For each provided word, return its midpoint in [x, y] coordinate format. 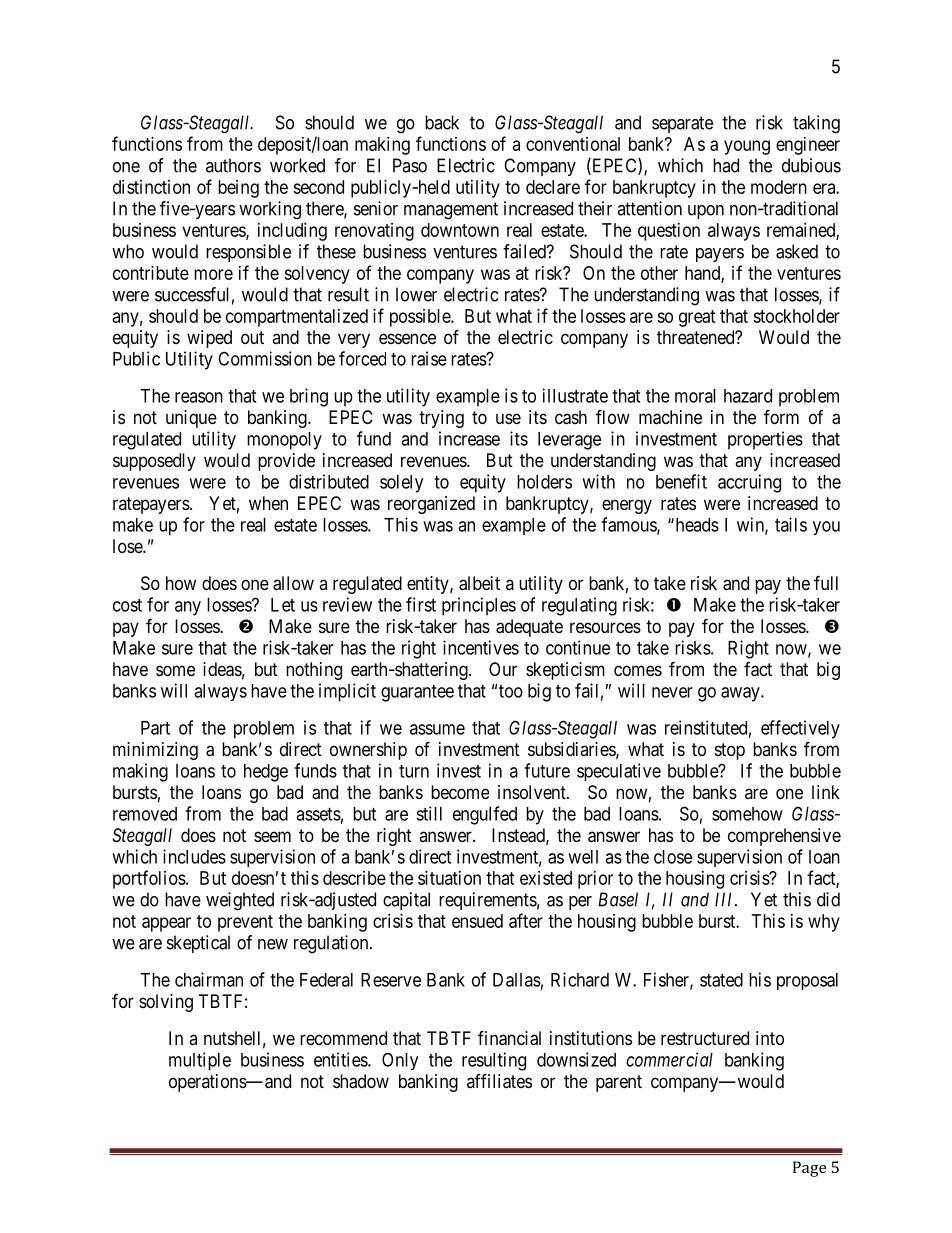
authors [233, 165]
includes [194, 856]
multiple [200, 1061]
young [747, 147]
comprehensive [784, 837]
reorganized [431, 505]
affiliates [499, 1081]
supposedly [154, 462]
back [442, 122]
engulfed [485, 815]
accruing [749, 483]
